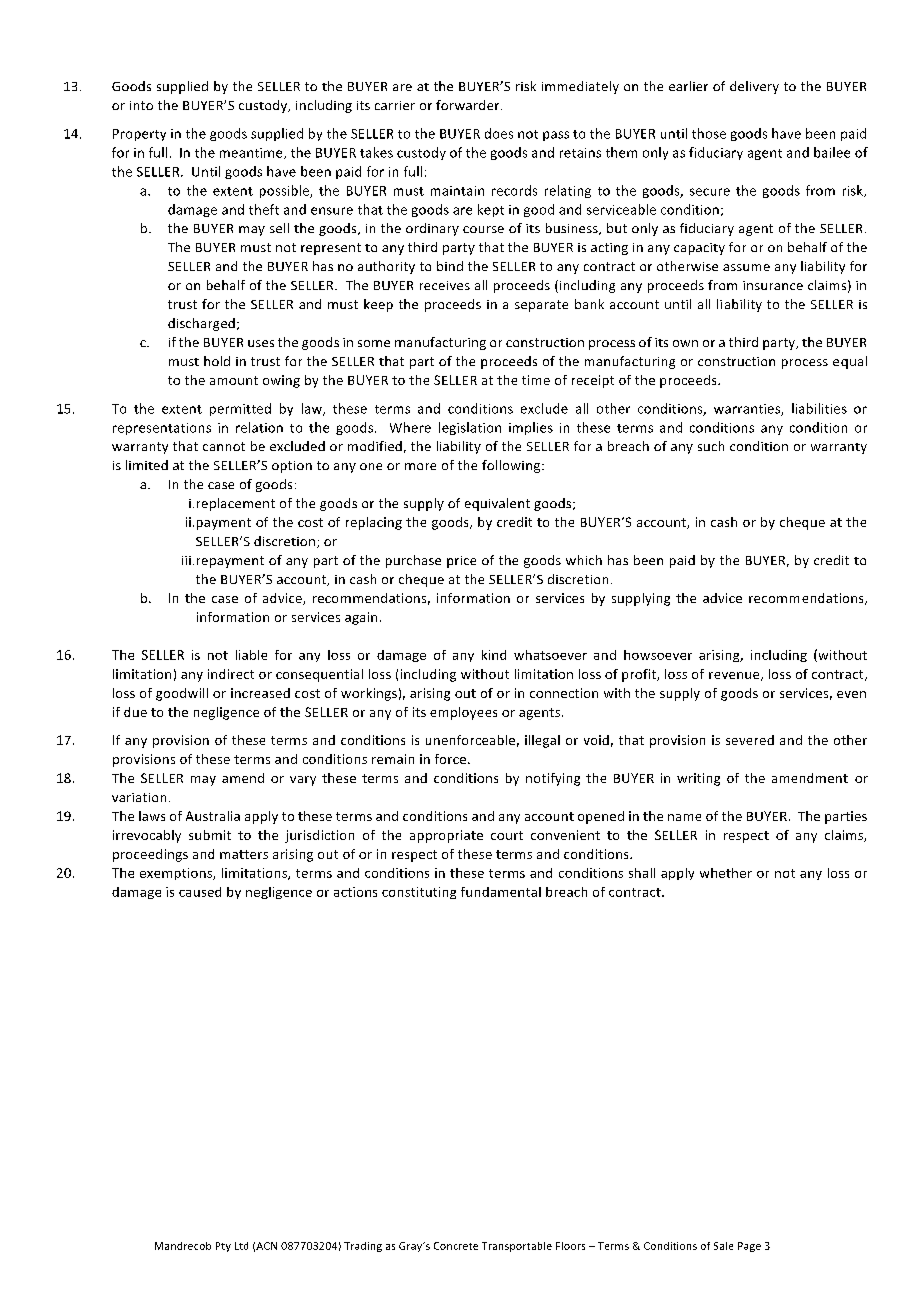 This document has height=1308, width=924. I want to click on equivalent, so click(497, 504).
